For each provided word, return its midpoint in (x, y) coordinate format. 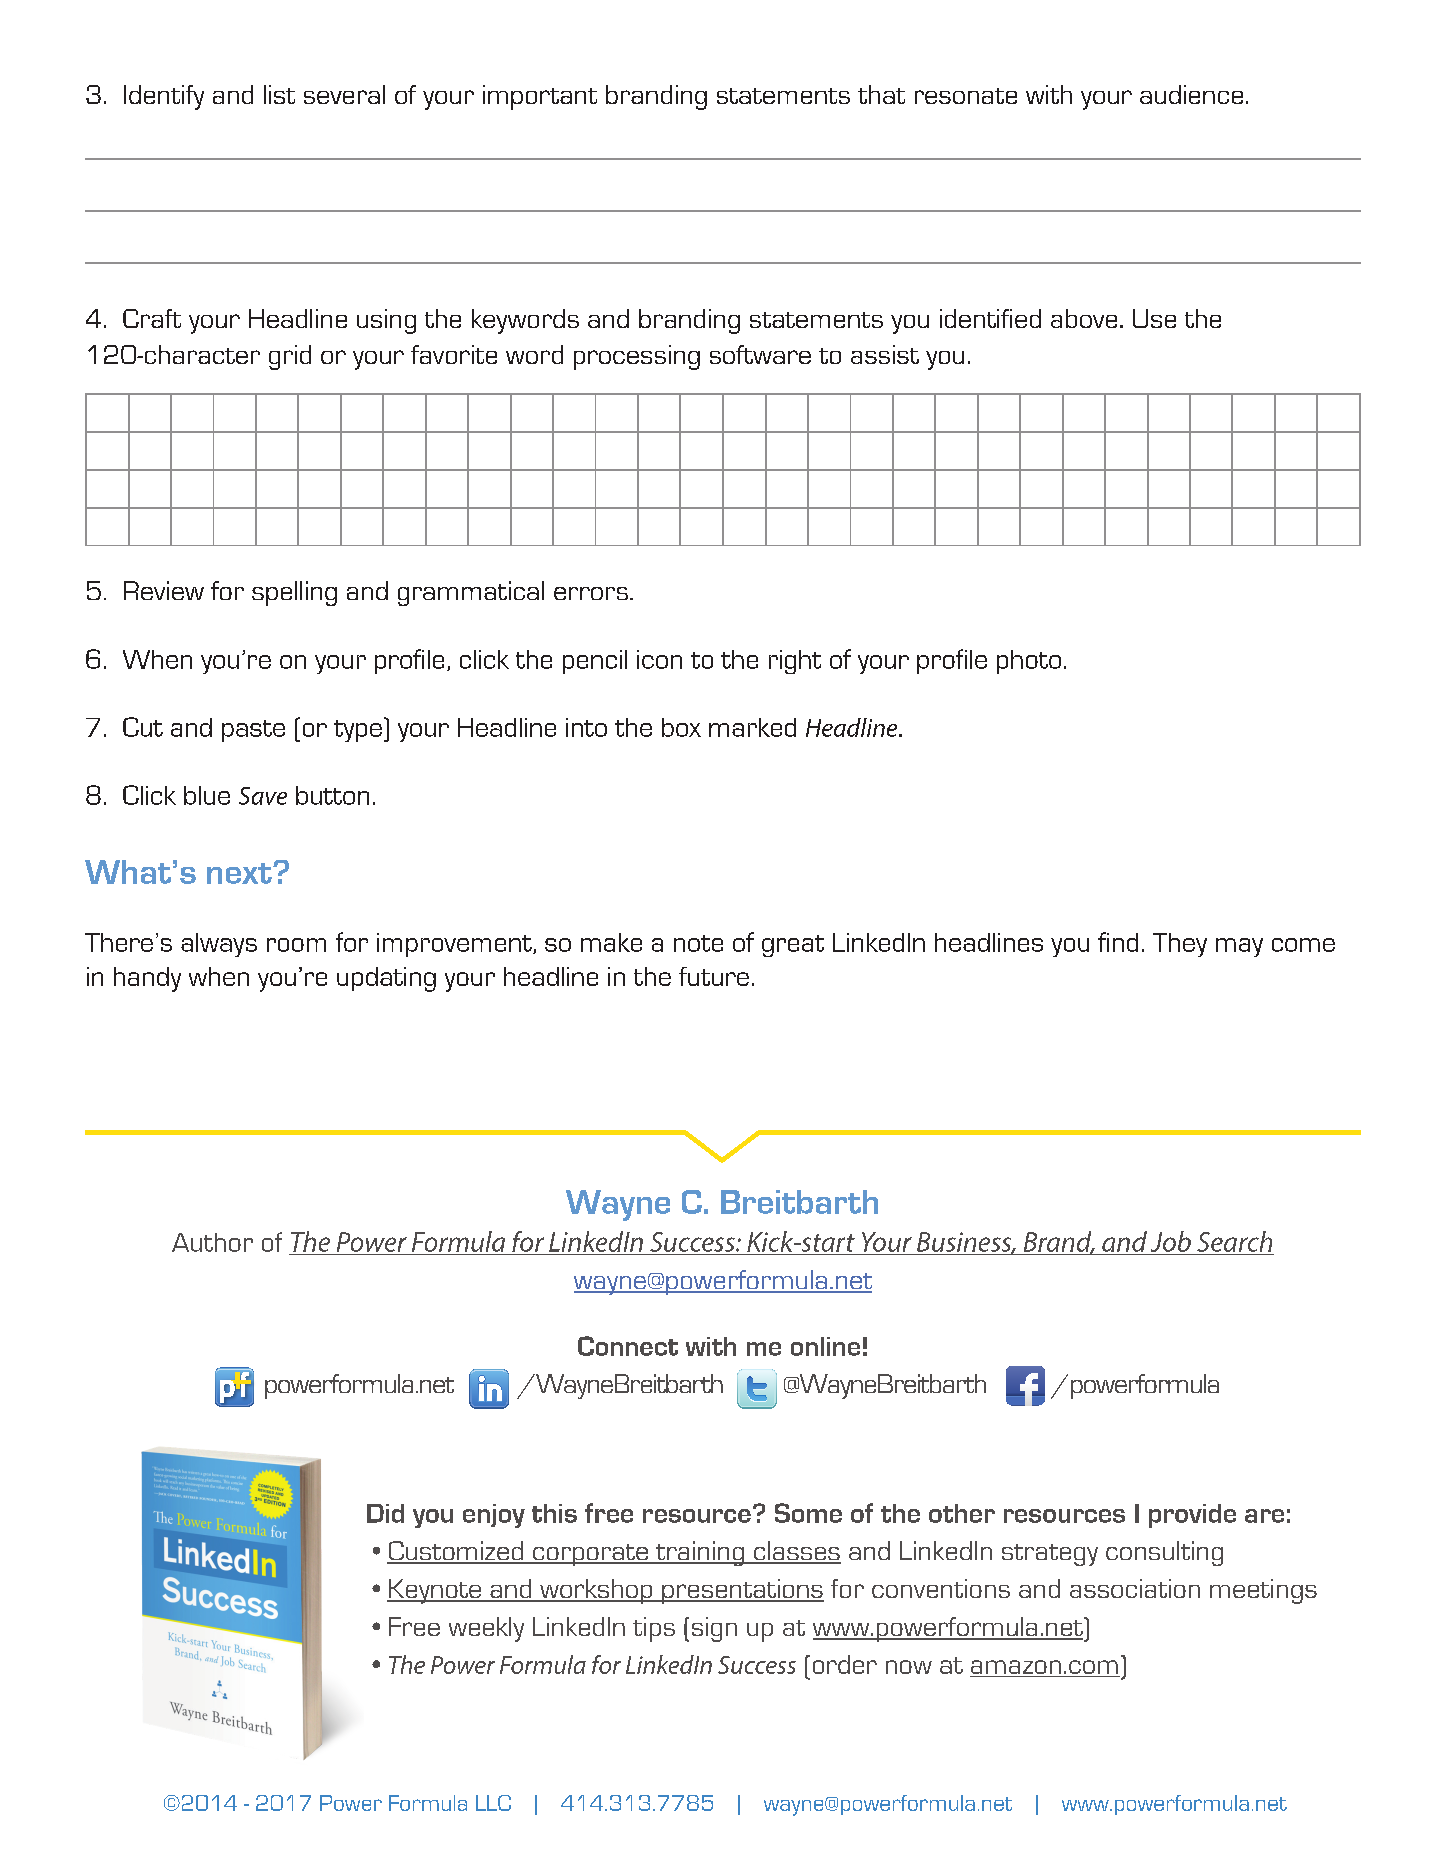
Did (385, 1513)
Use (1154, 318)
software (760, 354)
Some (808, 1513)
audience (1191, 94)
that (881, 94)
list (279, 94)
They (1180, 945)
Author (212, 1242)
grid (290, 357)
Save (263, 796)
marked (752, 727)
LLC (493, 1803)
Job (1171, 1241)
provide (1192, 1516)
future (714, 976)
